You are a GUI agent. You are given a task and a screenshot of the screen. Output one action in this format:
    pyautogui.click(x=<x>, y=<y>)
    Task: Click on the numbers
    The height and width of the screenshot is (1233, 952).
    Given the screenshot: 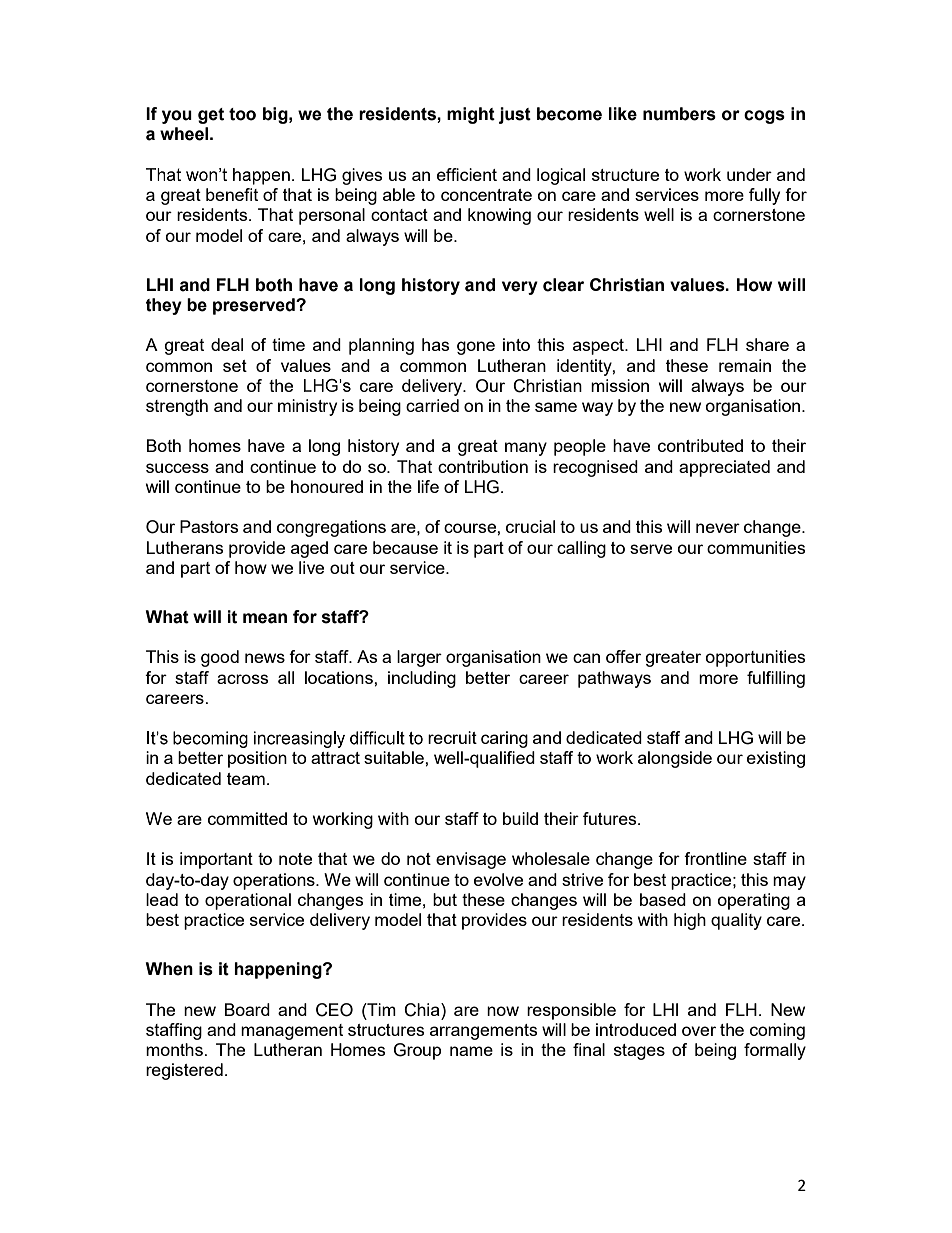 What is the action you would take?
    pyautogui.click(x=679, y=114)
